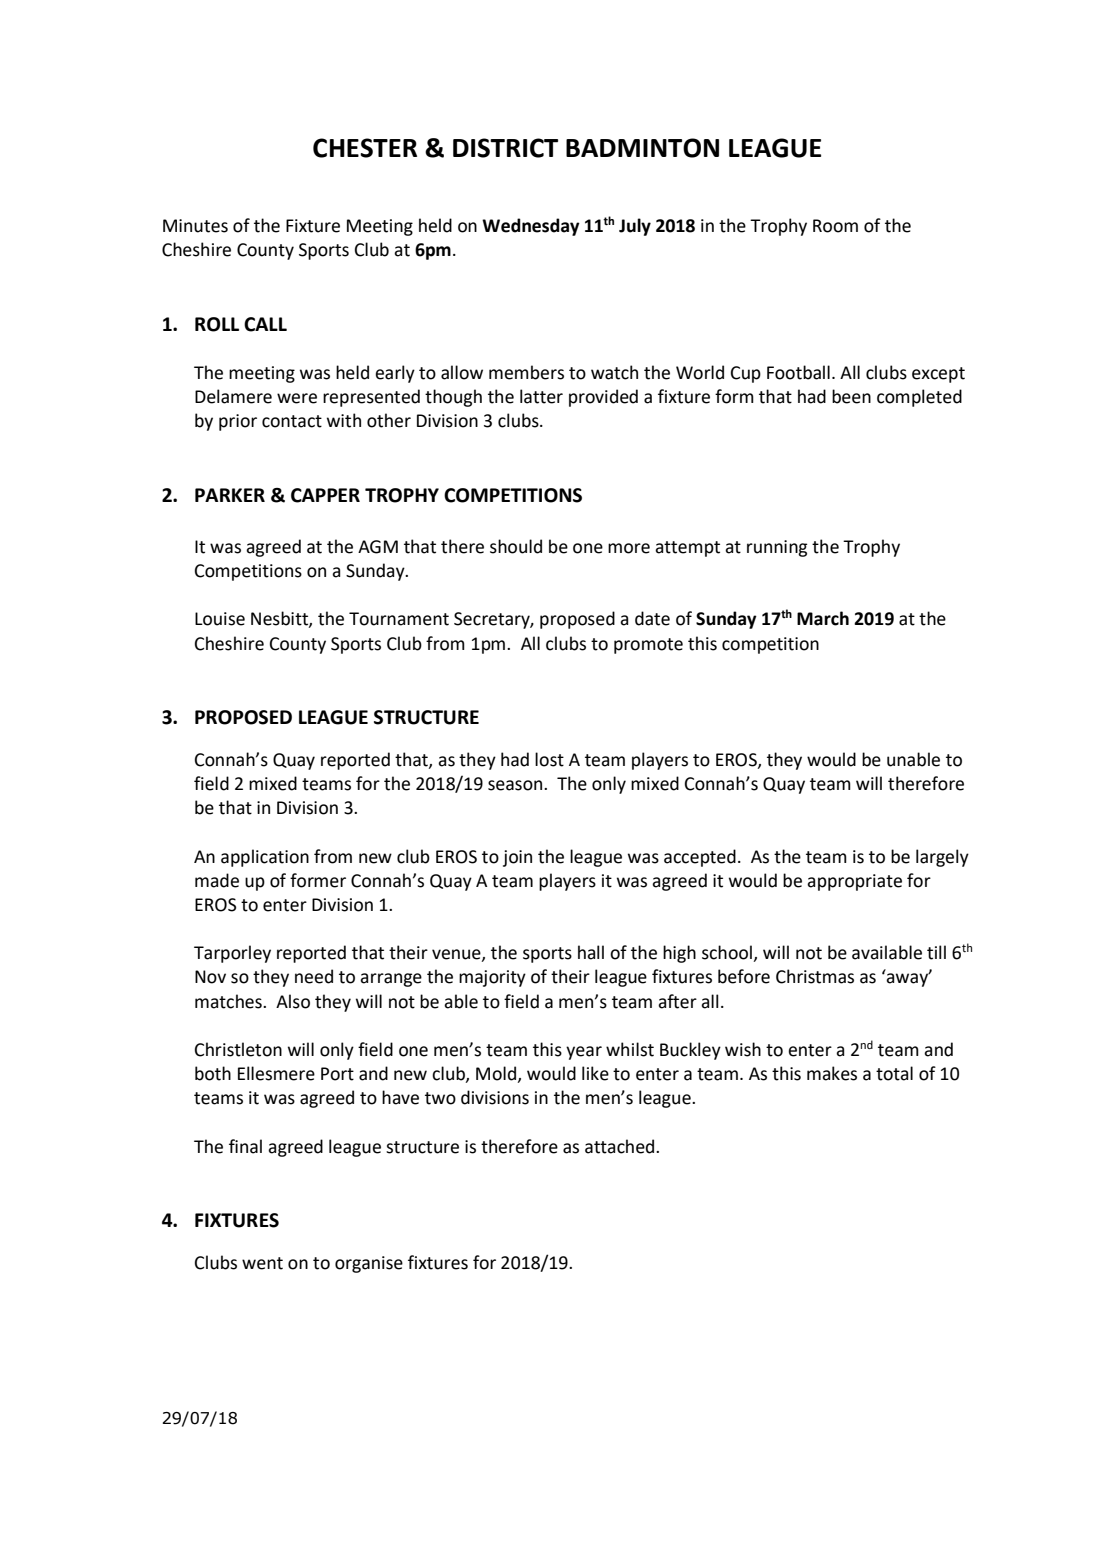 The height and width of the screenshot is (1557, 1100). What do you see at coordinates (531, 227) in the screenshot?
I see `Wednesday` at bounding box center [531, 227].
